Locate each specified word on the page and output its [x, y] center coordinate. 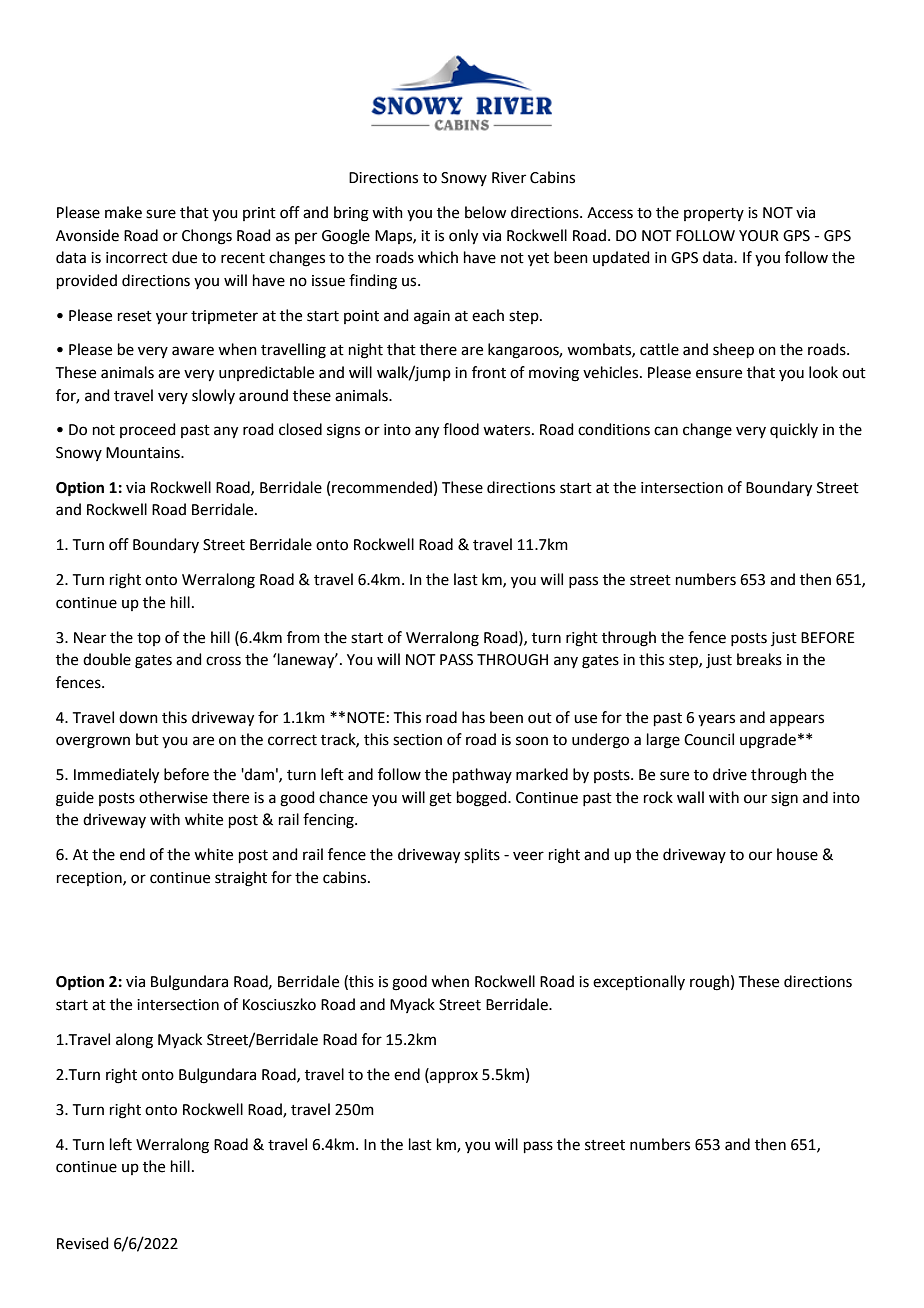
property [714, 214]
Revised [83, 1243]
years [716, 720]
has [473, 717]
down [138, 717]
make [123, 212]
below [485, 212]
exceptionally [639, 982]
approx [453, 1076]
